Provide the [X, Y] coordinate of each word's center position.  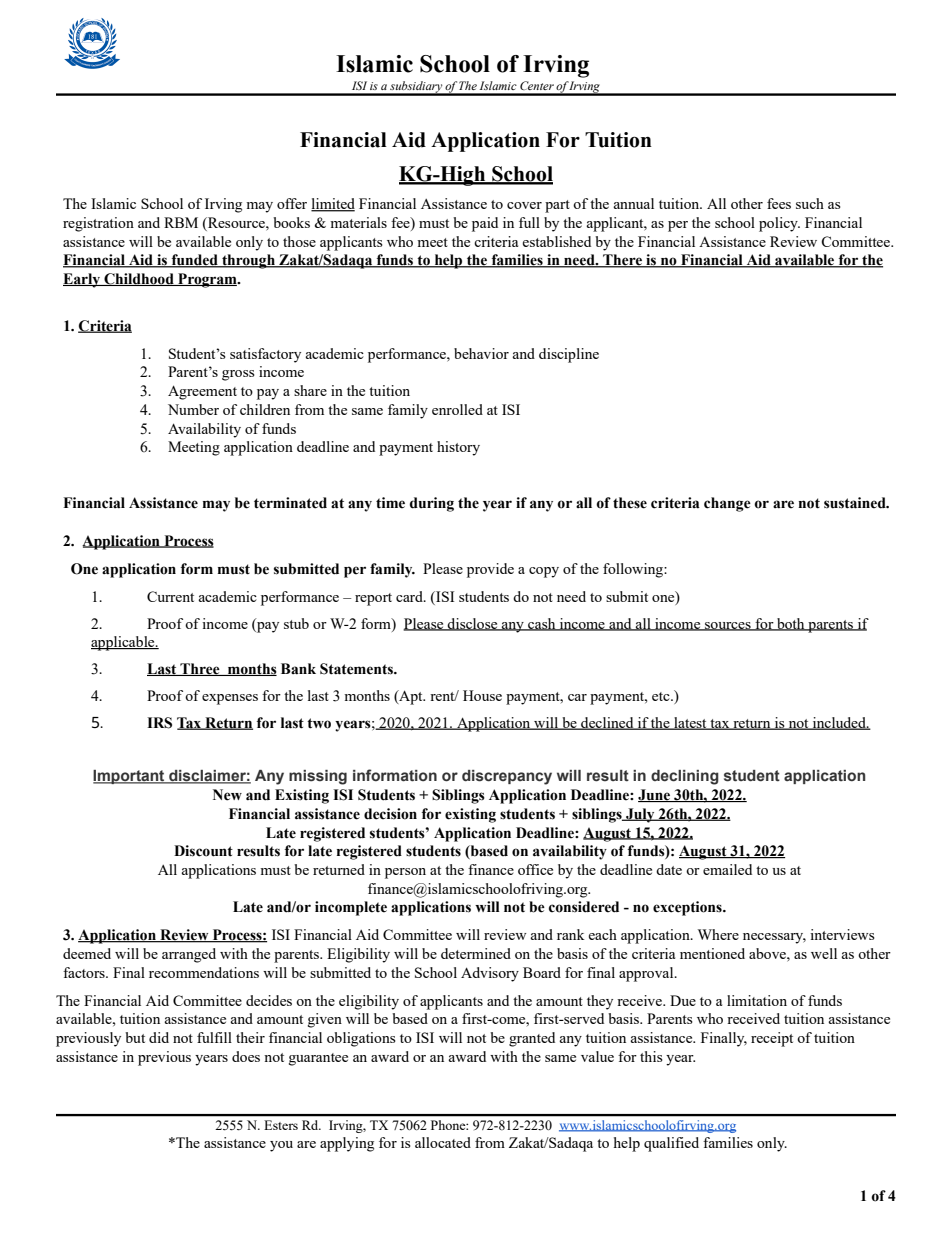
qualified [671, 1144]
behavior [481, 353]
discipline [569, 355]
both [791, 624]
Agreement [202, 392]
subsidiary [416, 88]
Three [200, 669]
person [405, 873]
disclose [473, 624]
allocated [443, 1142]
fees [779, 203]
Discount [203, 851]
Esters [281, 1125]
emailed [727, 869]
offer [292, 203]
